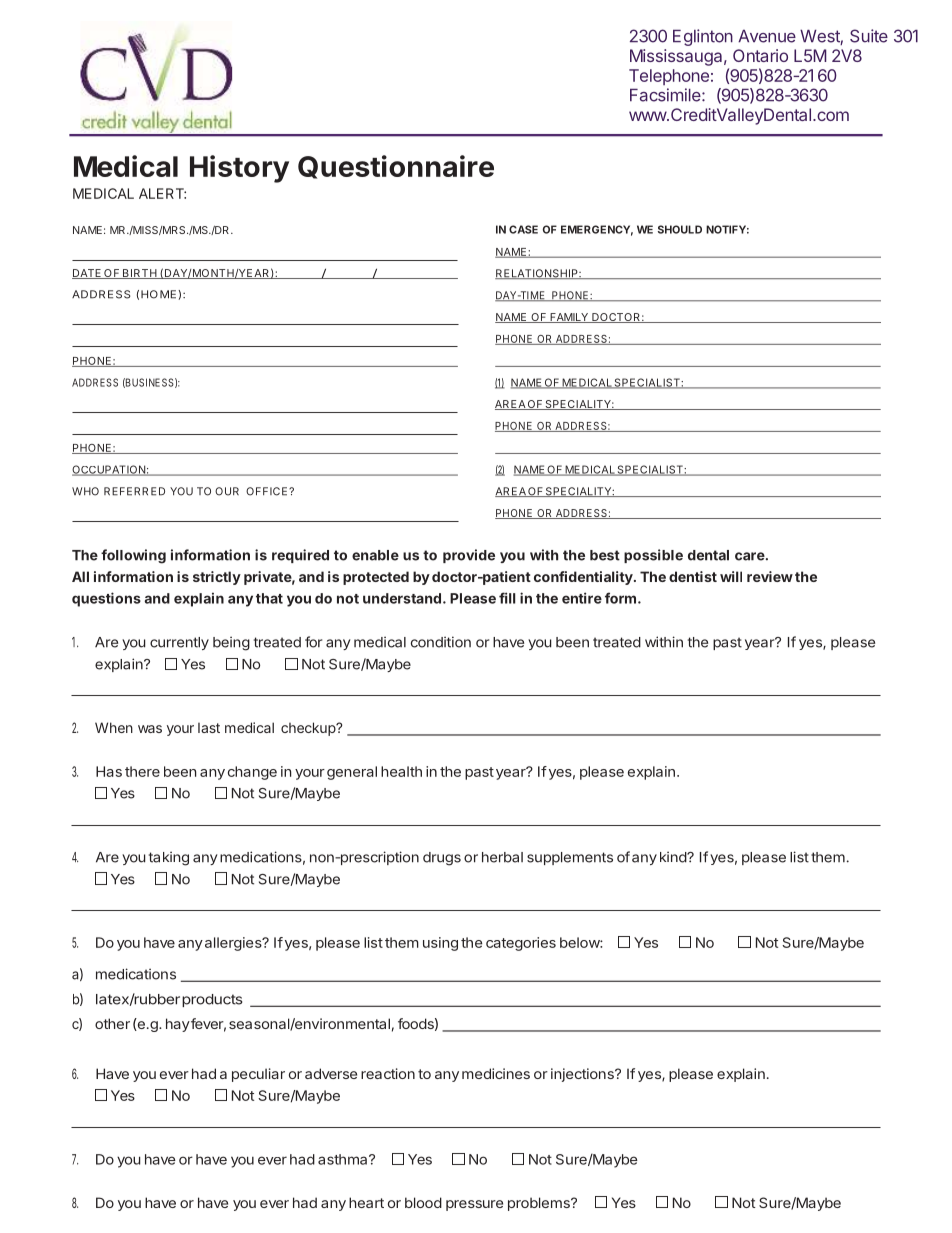 This page has height=1233, width=952. Describe the element at coordinates (760, 55) in the page. I see `Ontario` at that location.
